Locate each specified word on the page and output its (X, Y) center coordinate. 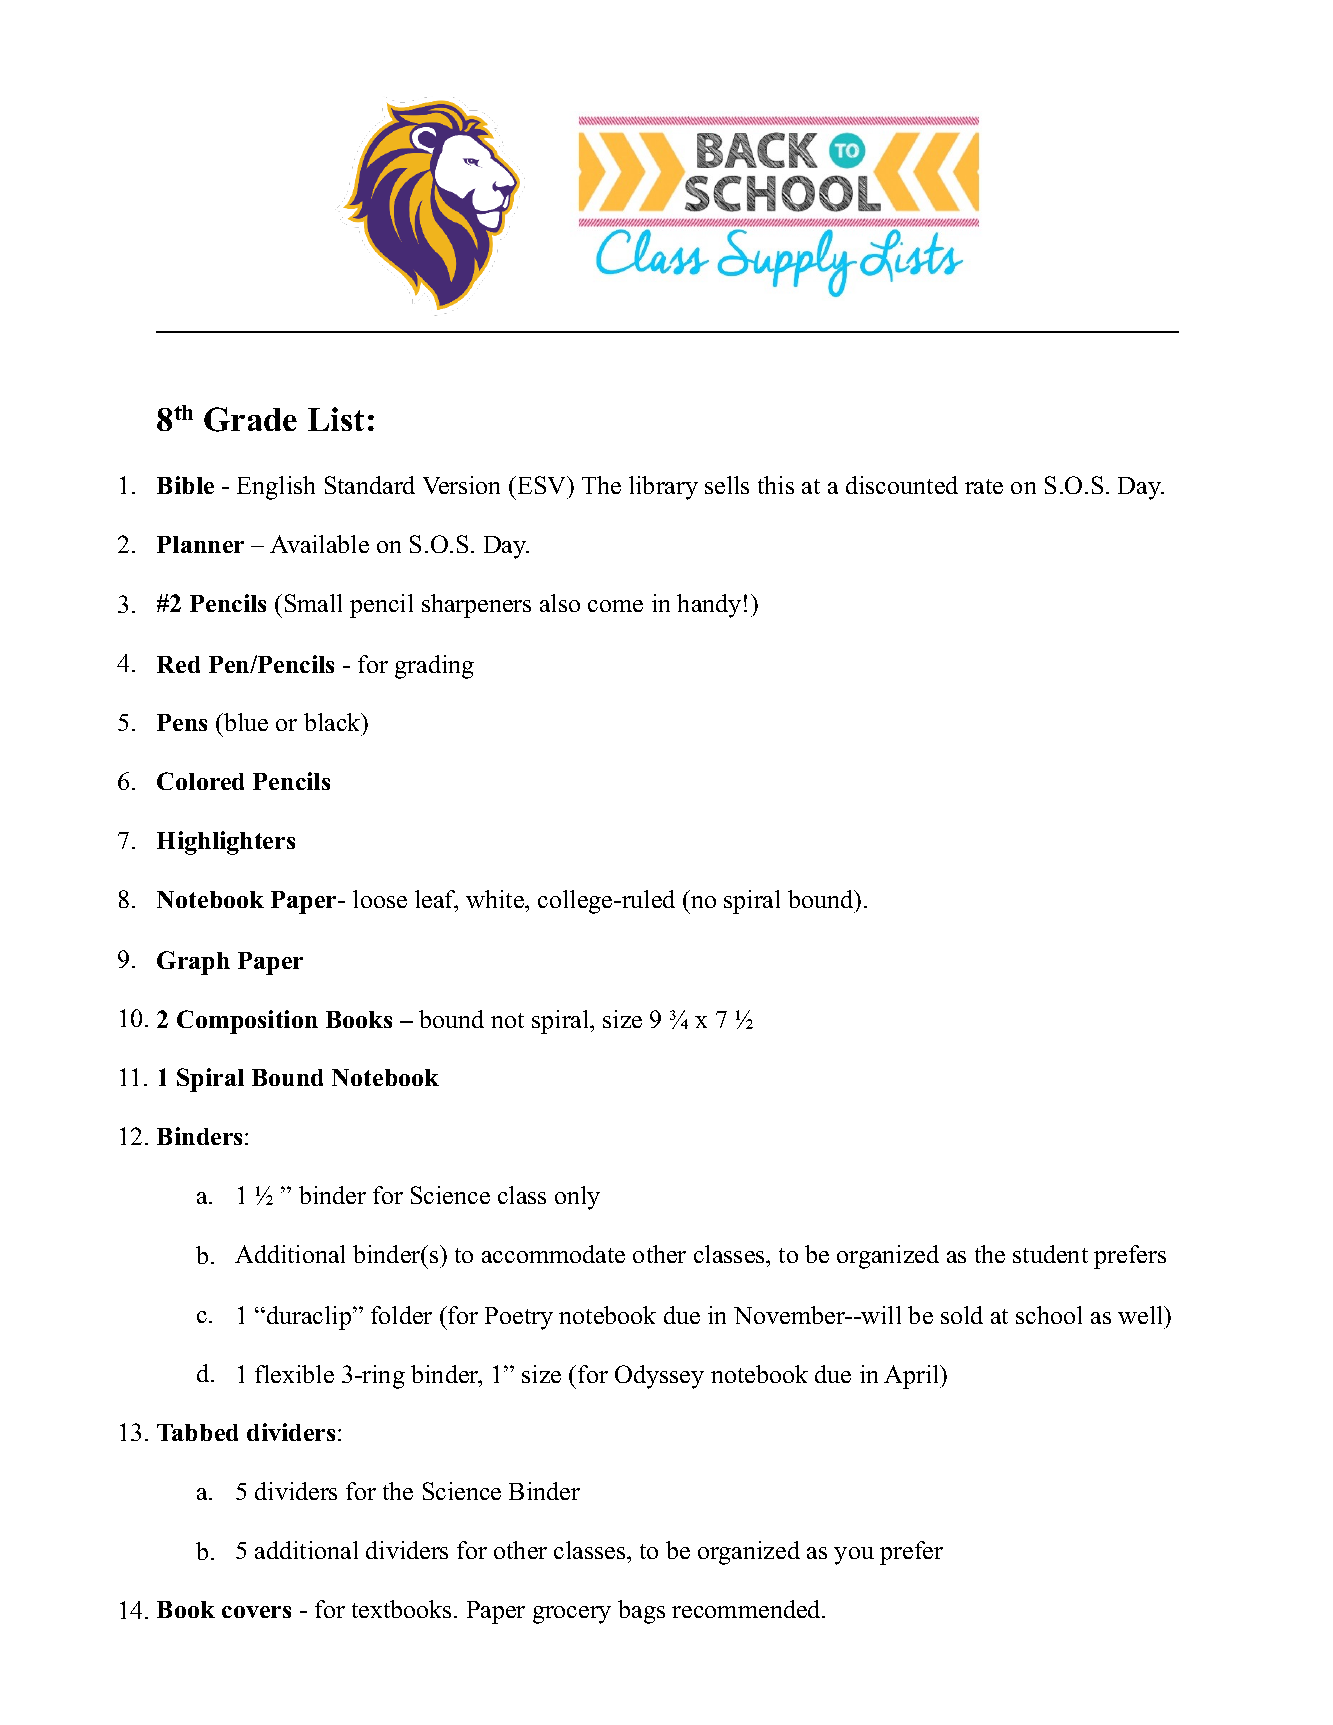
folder (401, 1315)
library (663, 488)
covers (256, 1612)
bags (641, 1612)
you (854, 1556)
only (577, 1198)
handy (709, 606)
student (1050, 1254)
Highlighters (226, 843)
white (496, 899)
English (276, 488)
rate (984, 486)
